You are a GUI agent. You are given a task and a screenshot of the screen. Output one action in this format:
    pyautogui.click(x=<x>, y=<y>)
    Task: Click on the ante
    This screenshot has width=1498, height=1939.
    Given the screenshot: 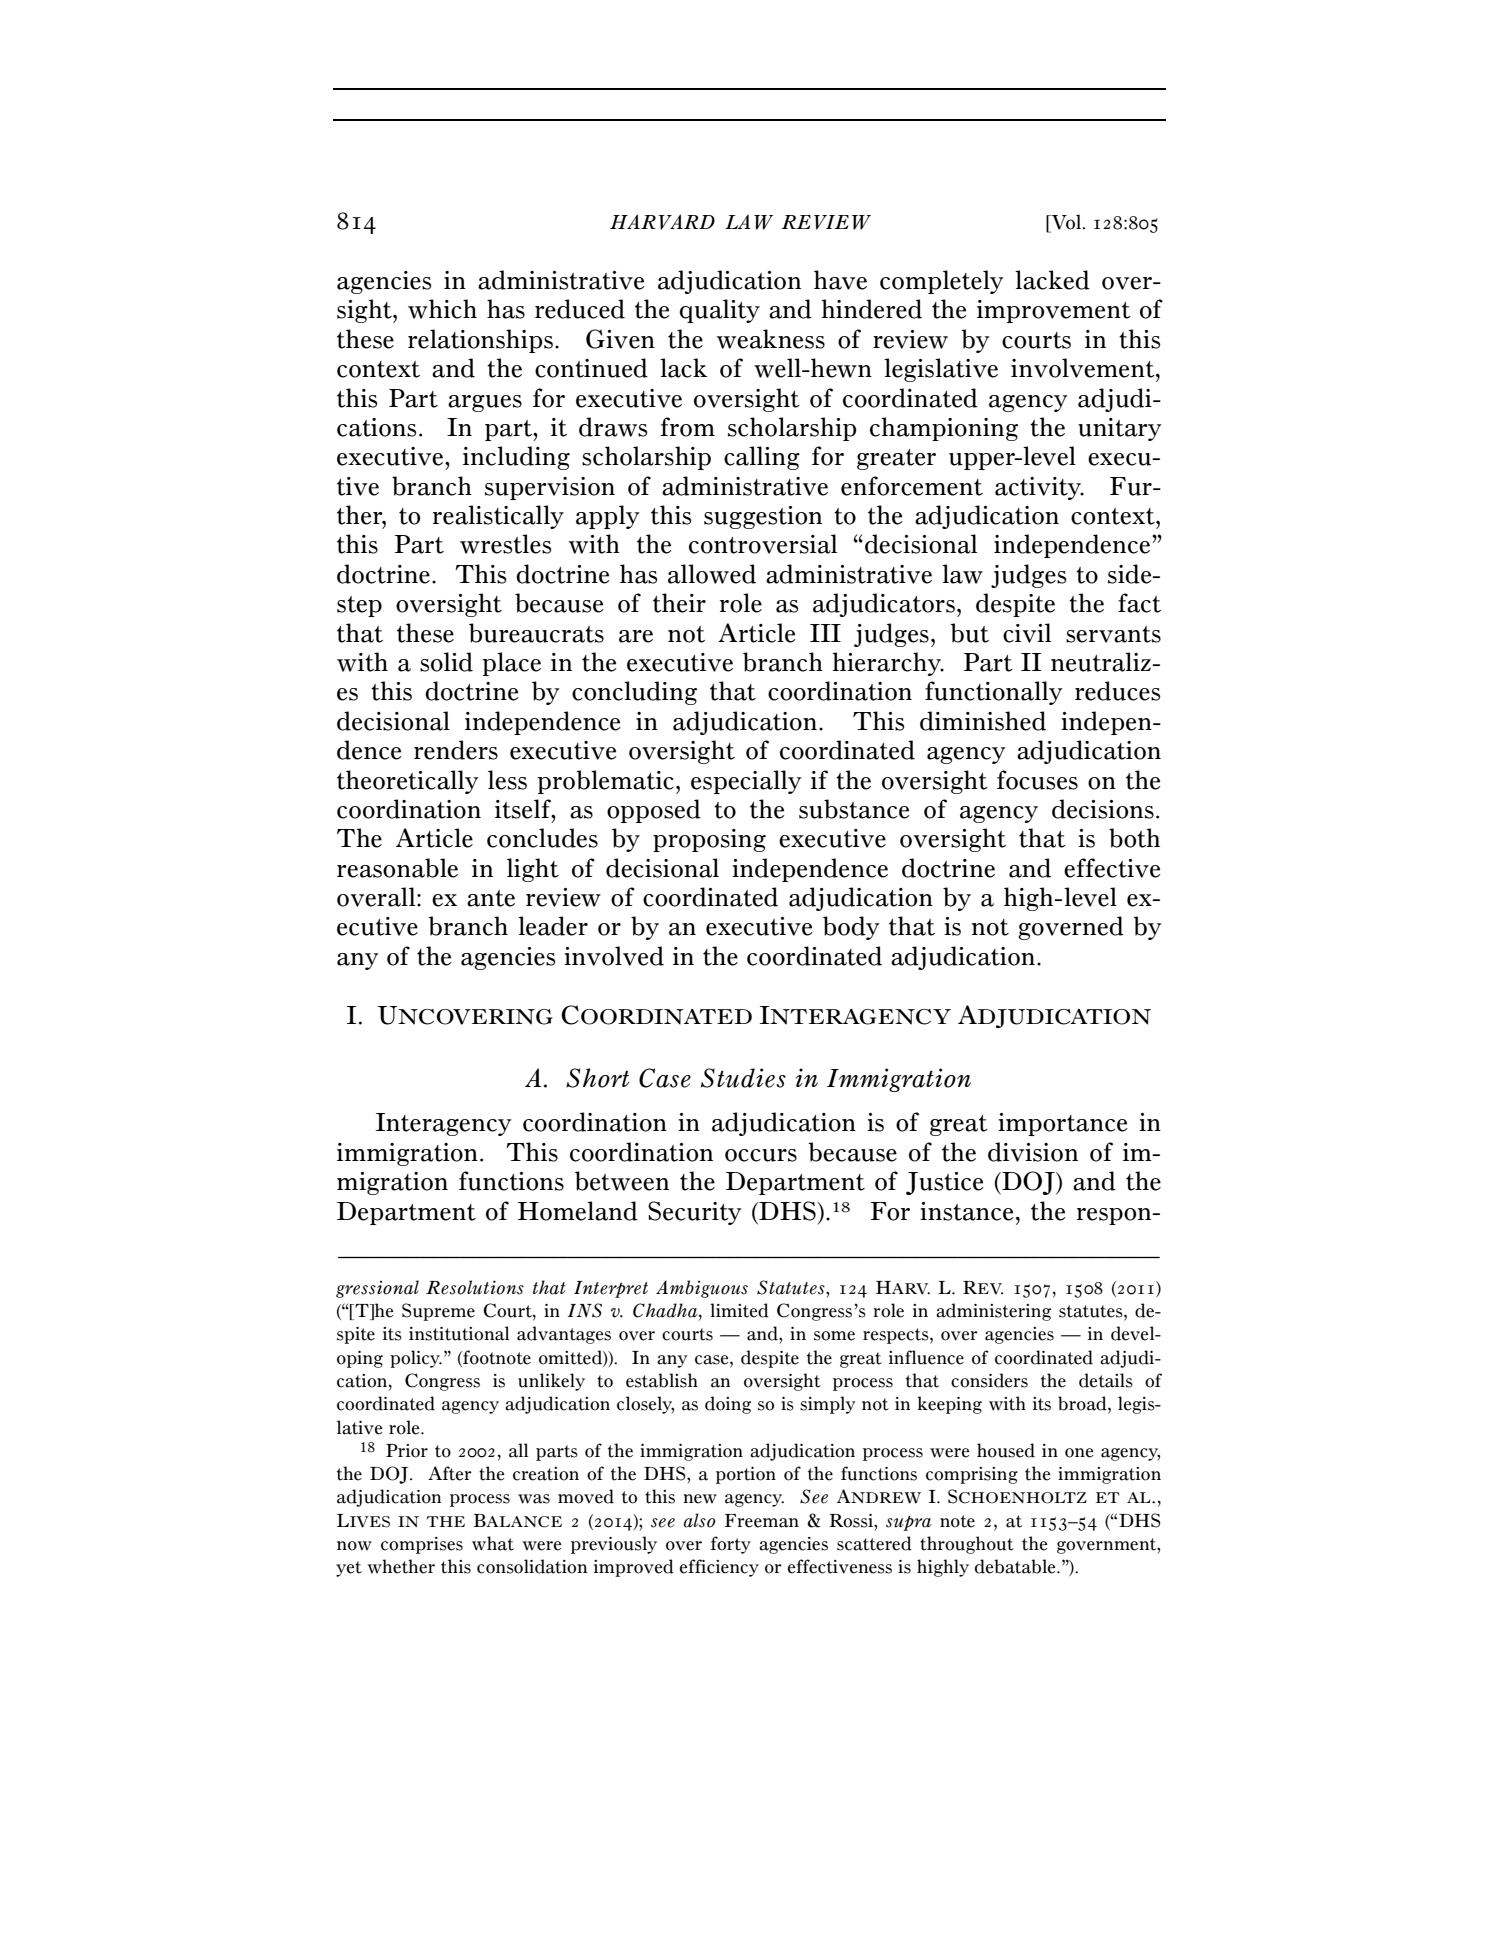 What is the action you would take?
    pyautogui.click(x=491, y=898)
